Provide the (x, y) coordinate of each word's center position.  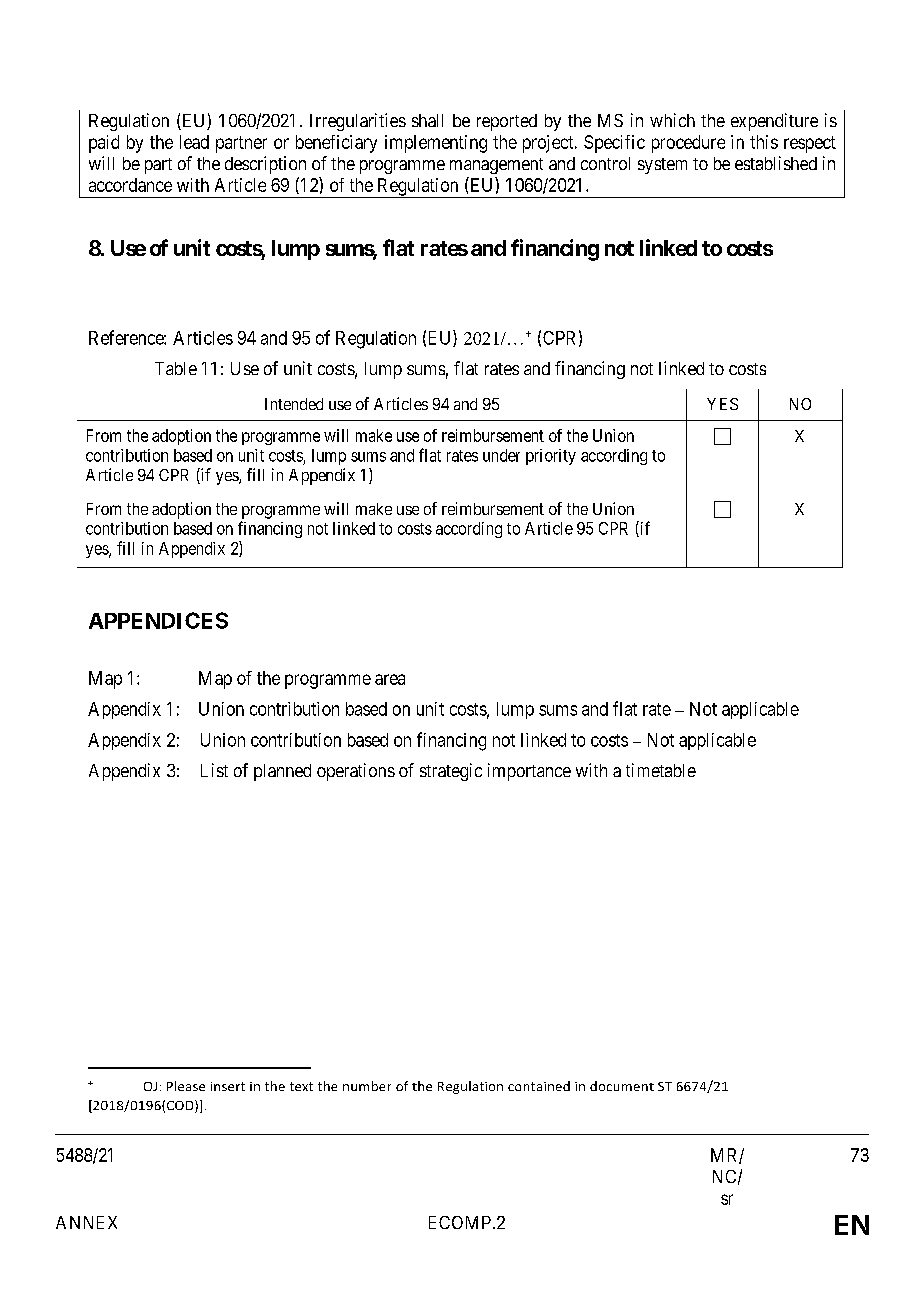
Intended (294, 404)
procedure (688, 144)
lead (194, 142)
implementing (436, 144)
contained (539, 1086)
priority (551, 457)
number (367, 1086)
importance (529, 772)
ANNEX (86, 1222)
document (622, 1086)
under (501, 455)
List (214, 770)
